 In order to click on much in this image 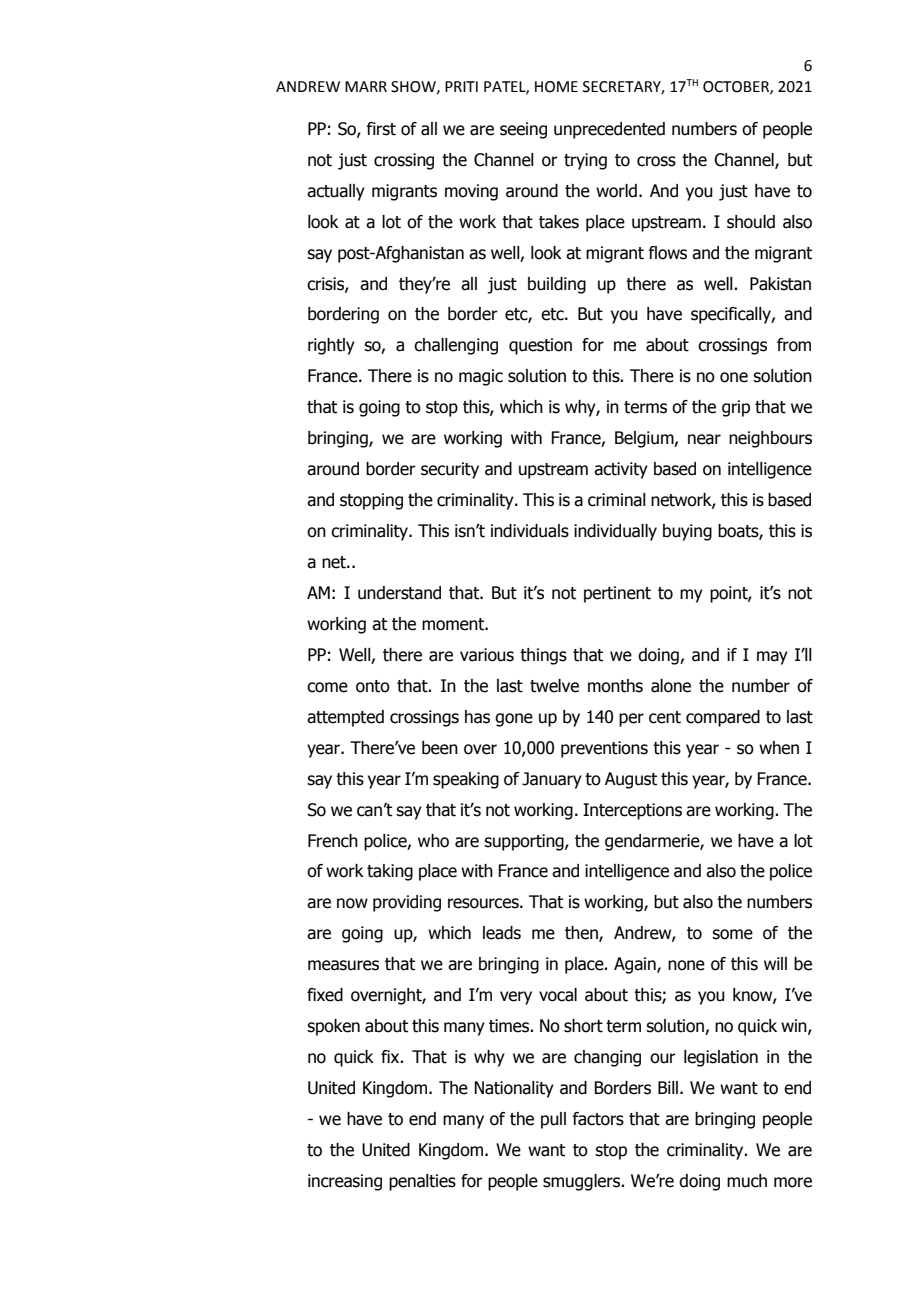, I will do `click(747, 1181)`.
